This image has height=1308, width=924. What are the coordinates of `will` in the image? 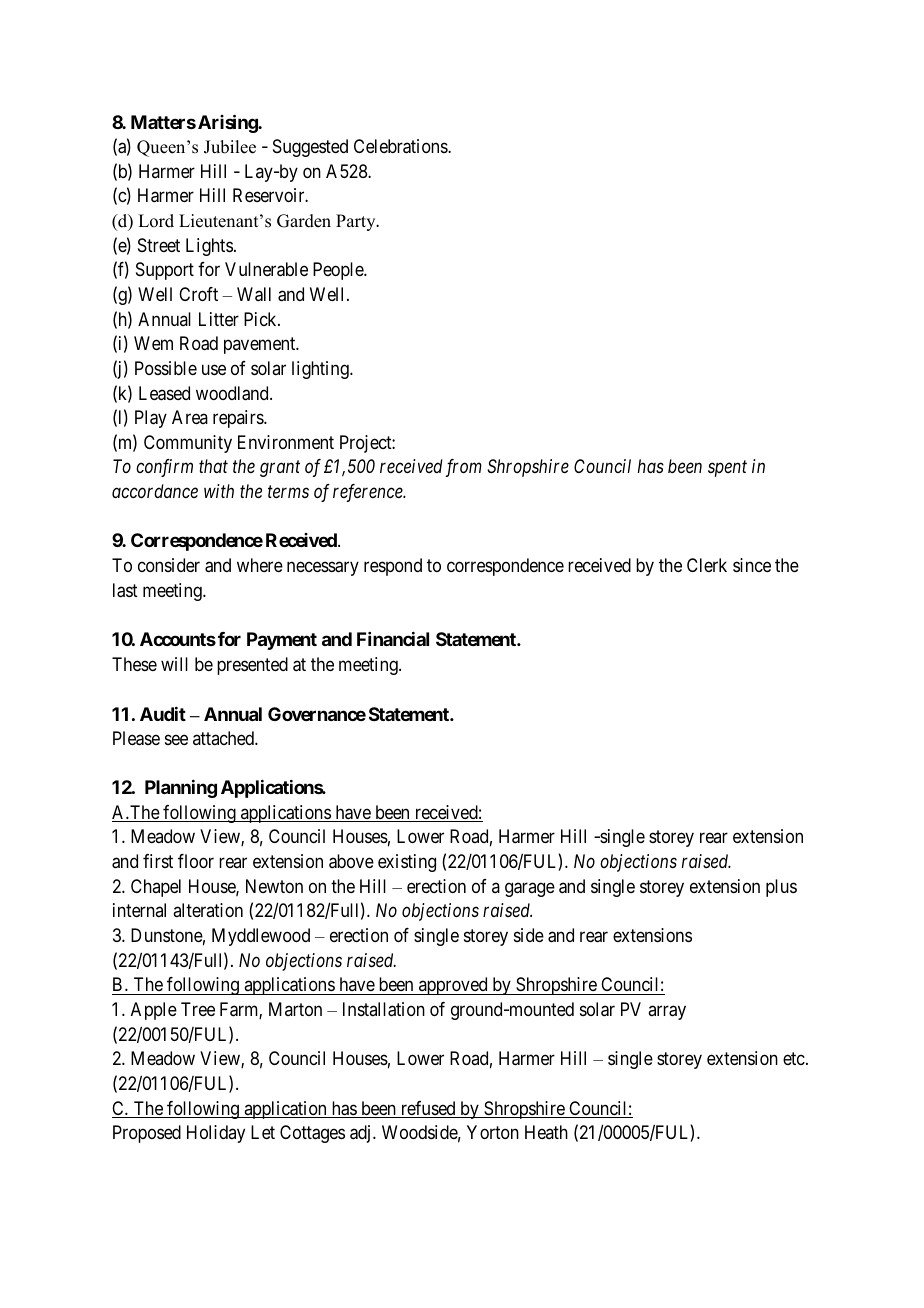 It's located at (174, 664).
